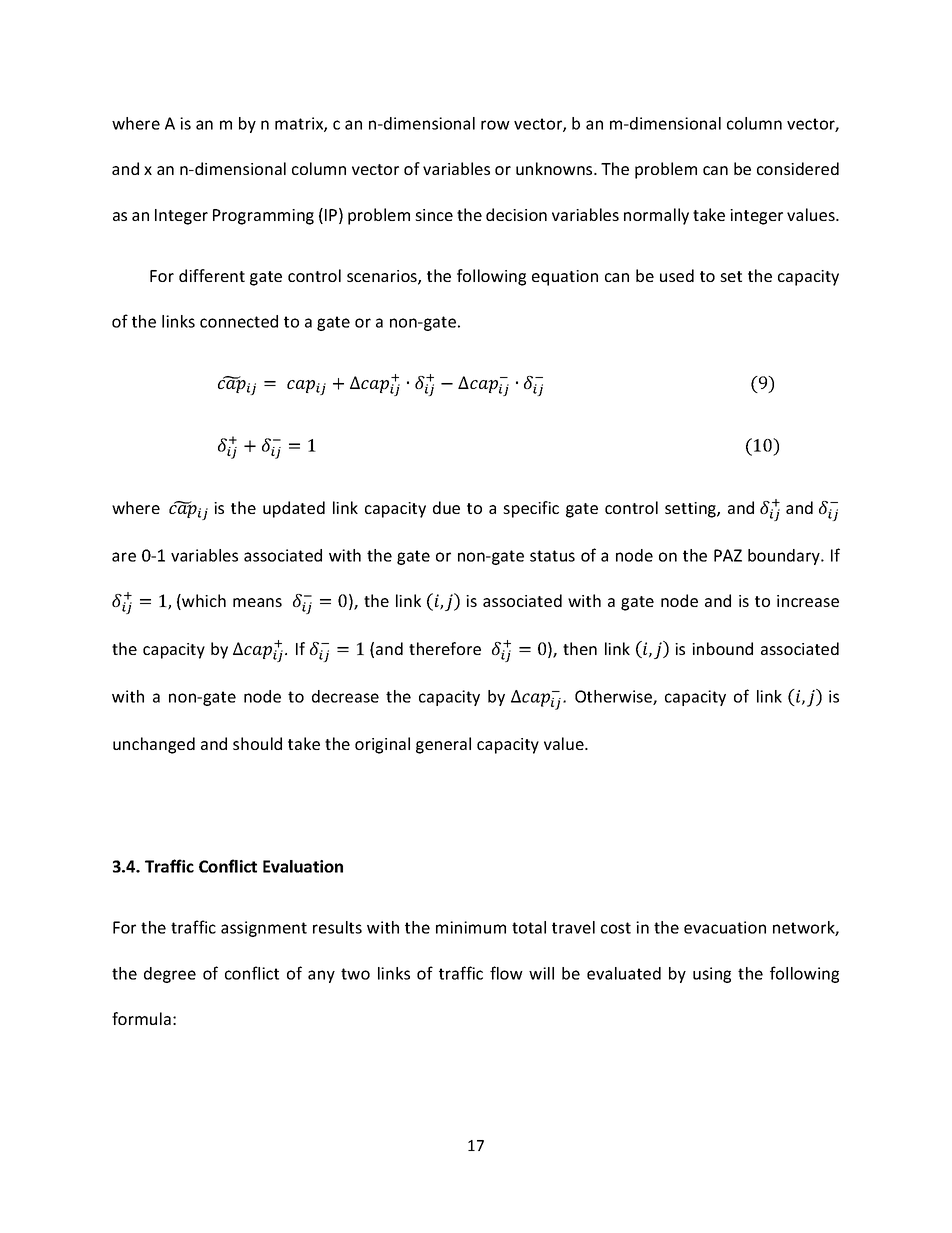 The width and height of the screenshot is (952, 1233). Describe the element at coordinates (263, 217) in the screenshot. I see `Programming` at that location.
